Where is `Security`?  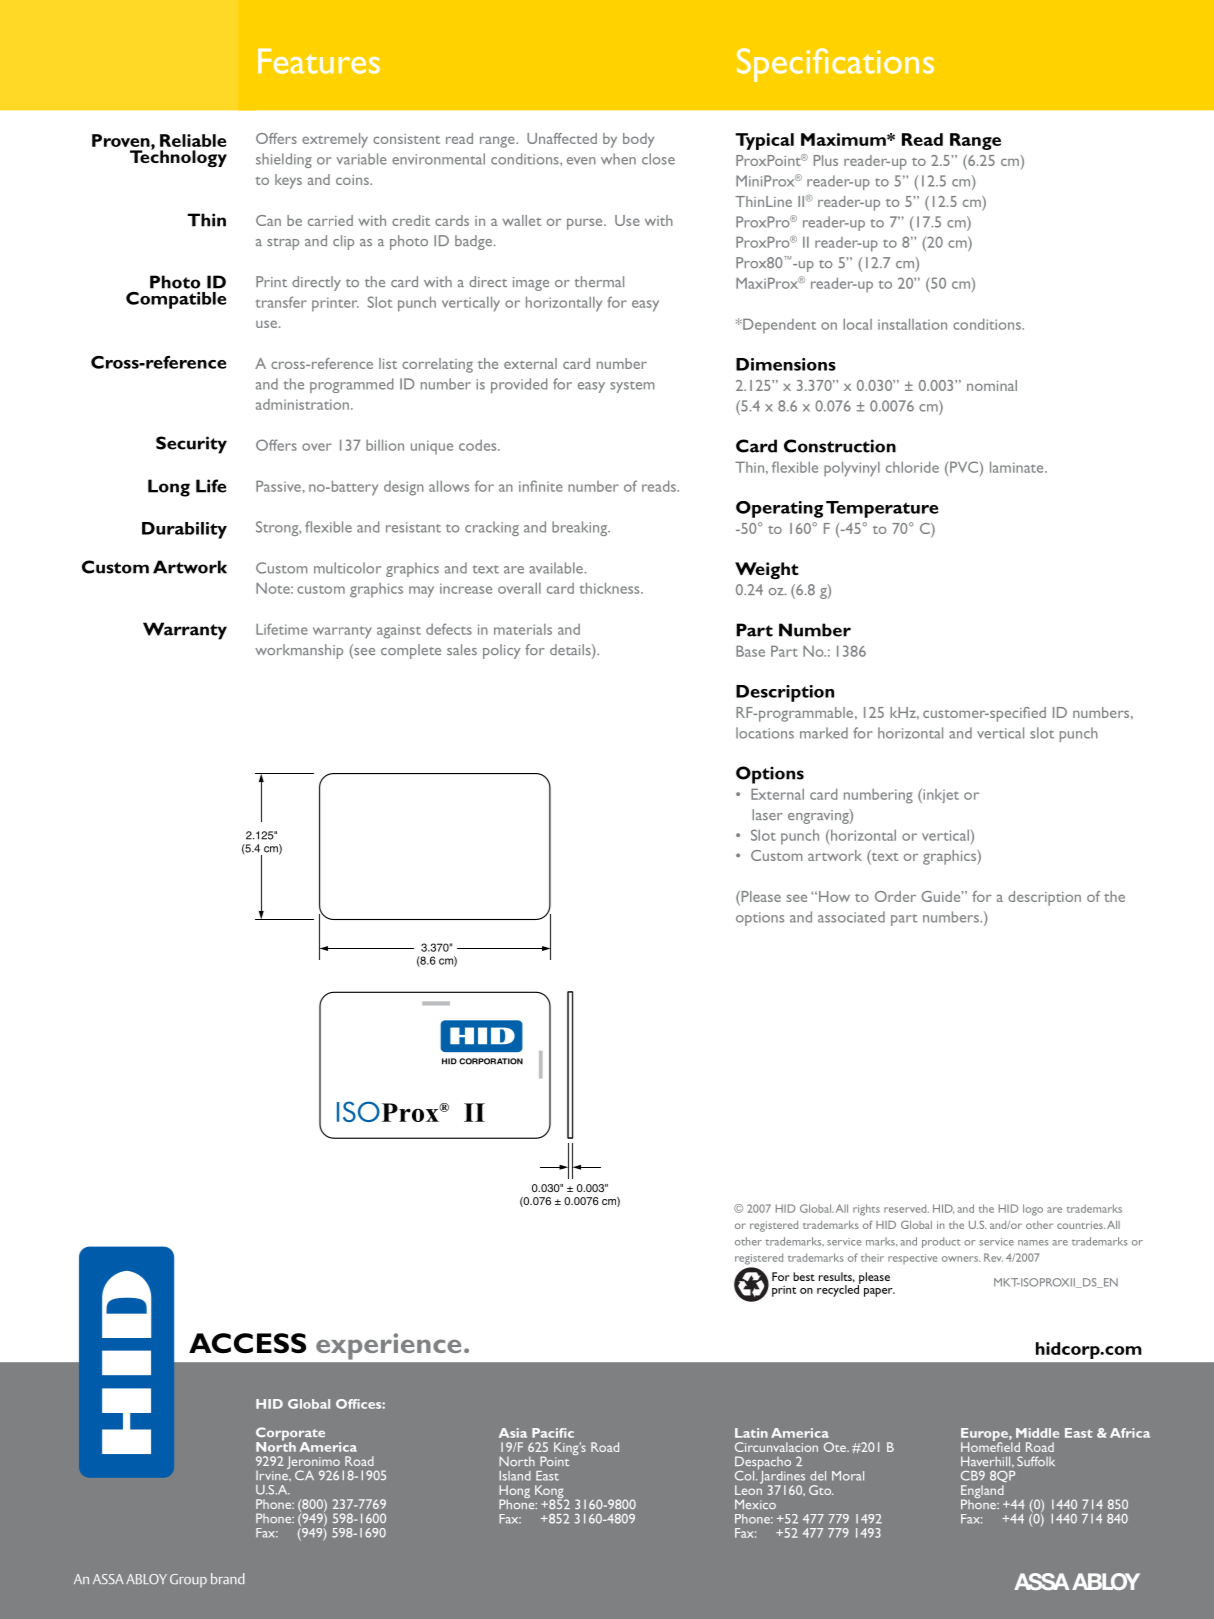 Security is located at coordinates (191, 445).
